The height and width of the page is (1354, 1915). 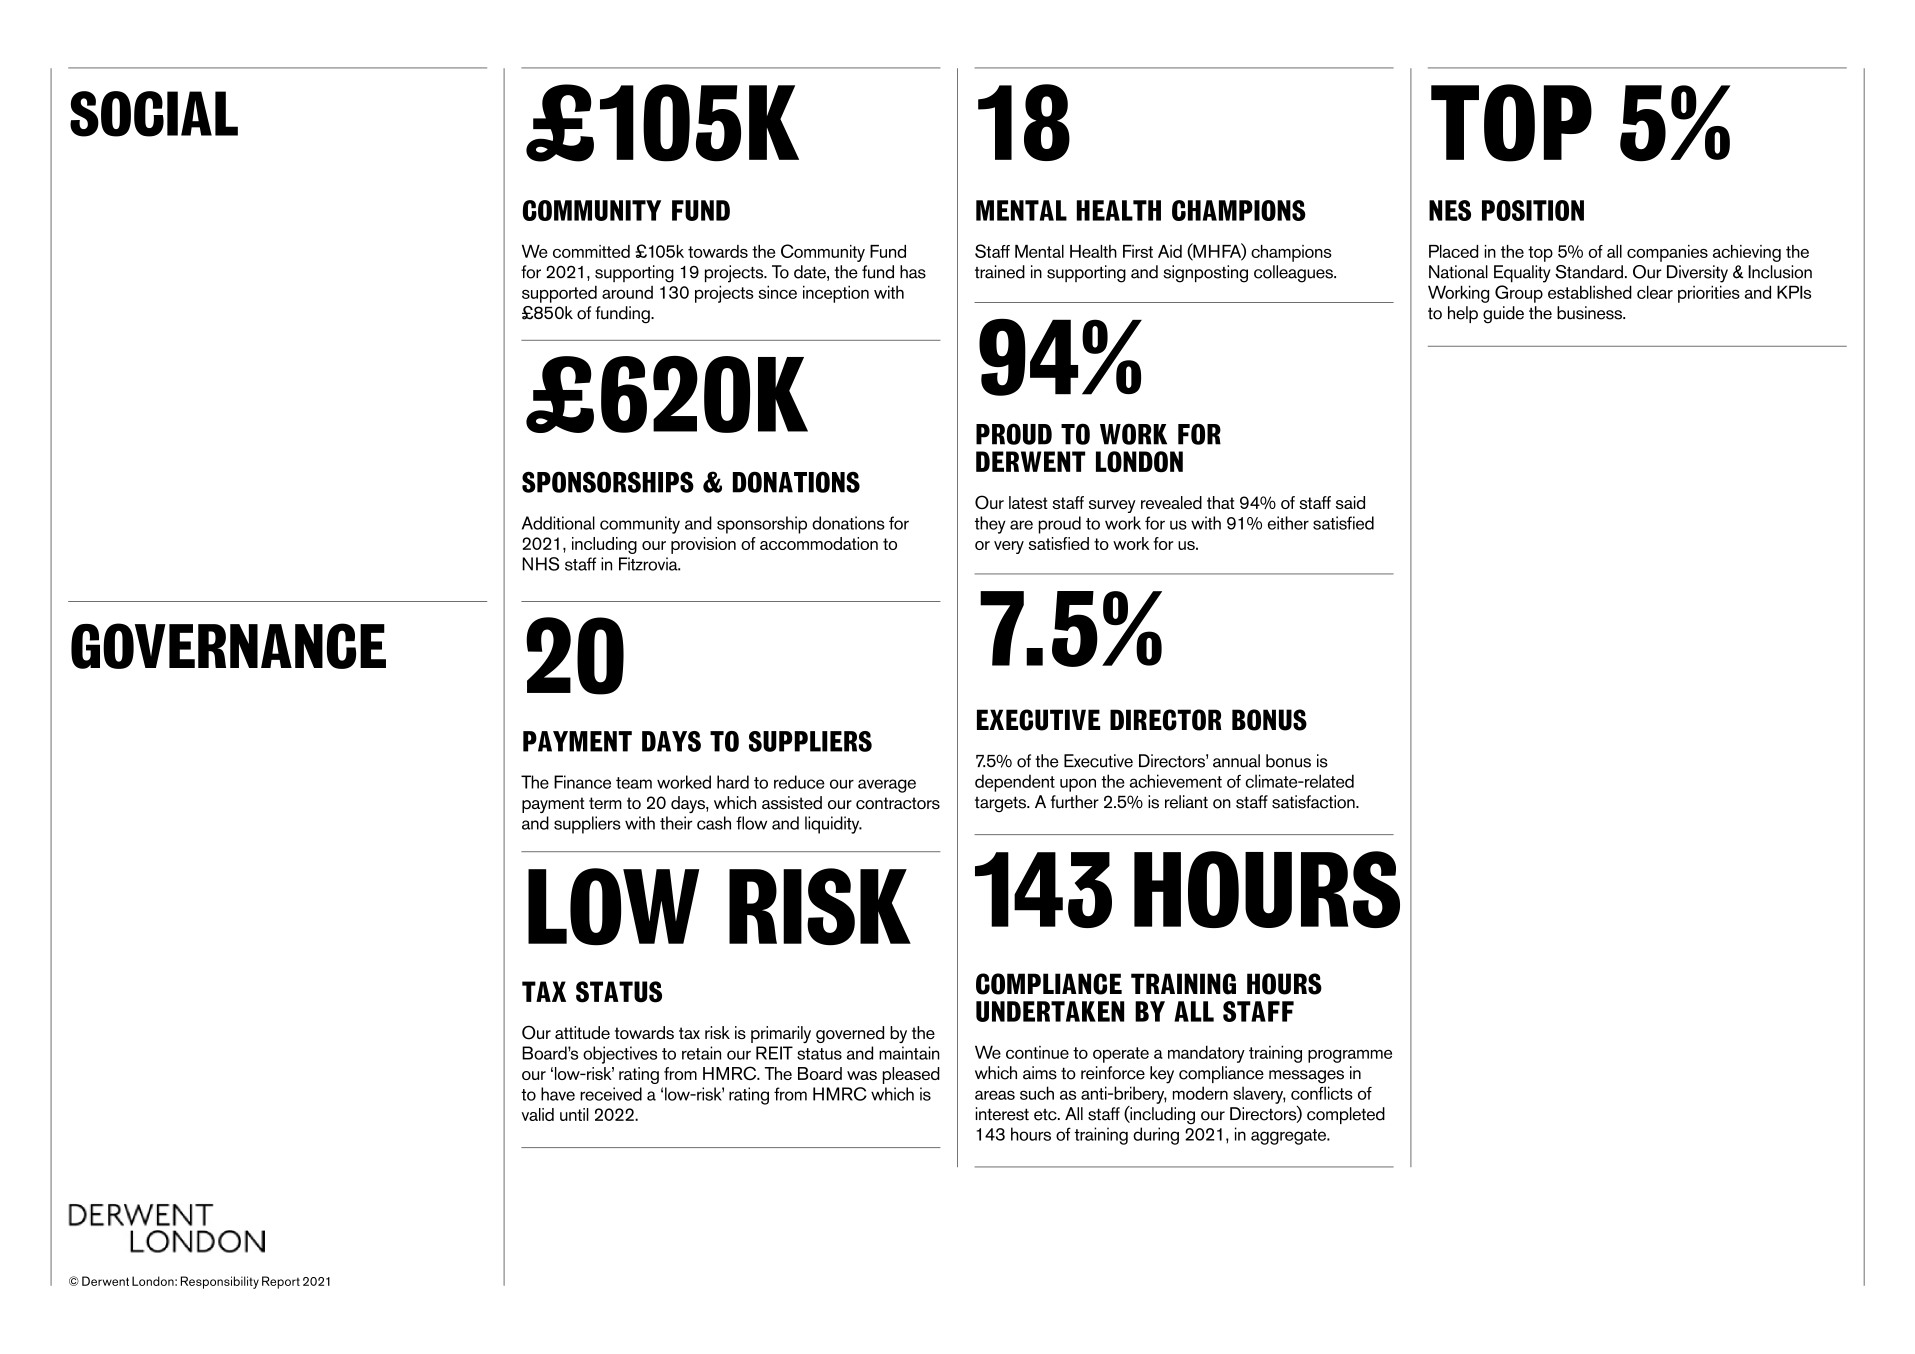 What do you see at coordinates (1138, 251) in the page?
I see `First` at bounding box center [1138, 251].
